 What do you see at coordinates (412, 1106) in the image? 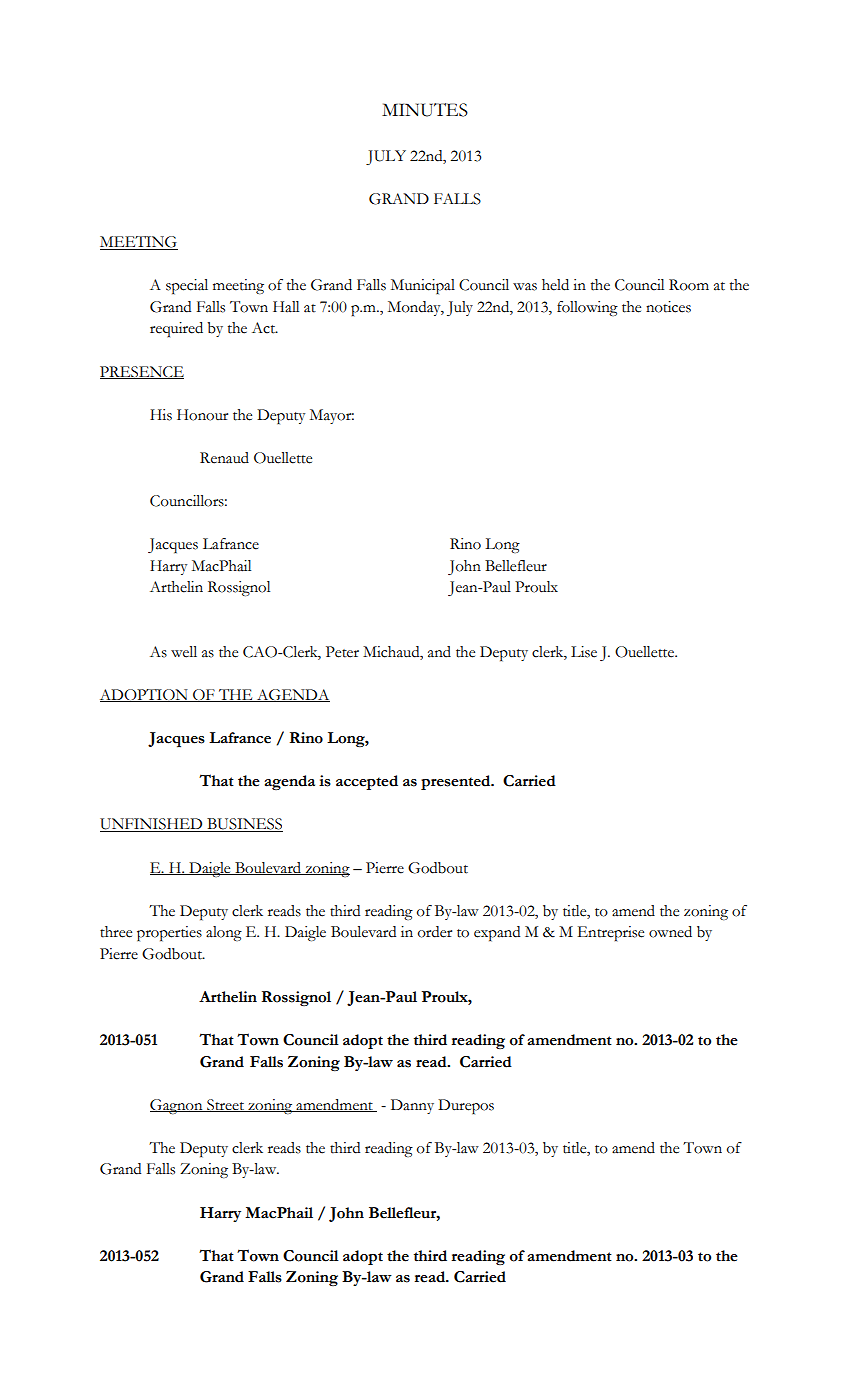
I see `Danny` at bounding box center [412, 1106].
